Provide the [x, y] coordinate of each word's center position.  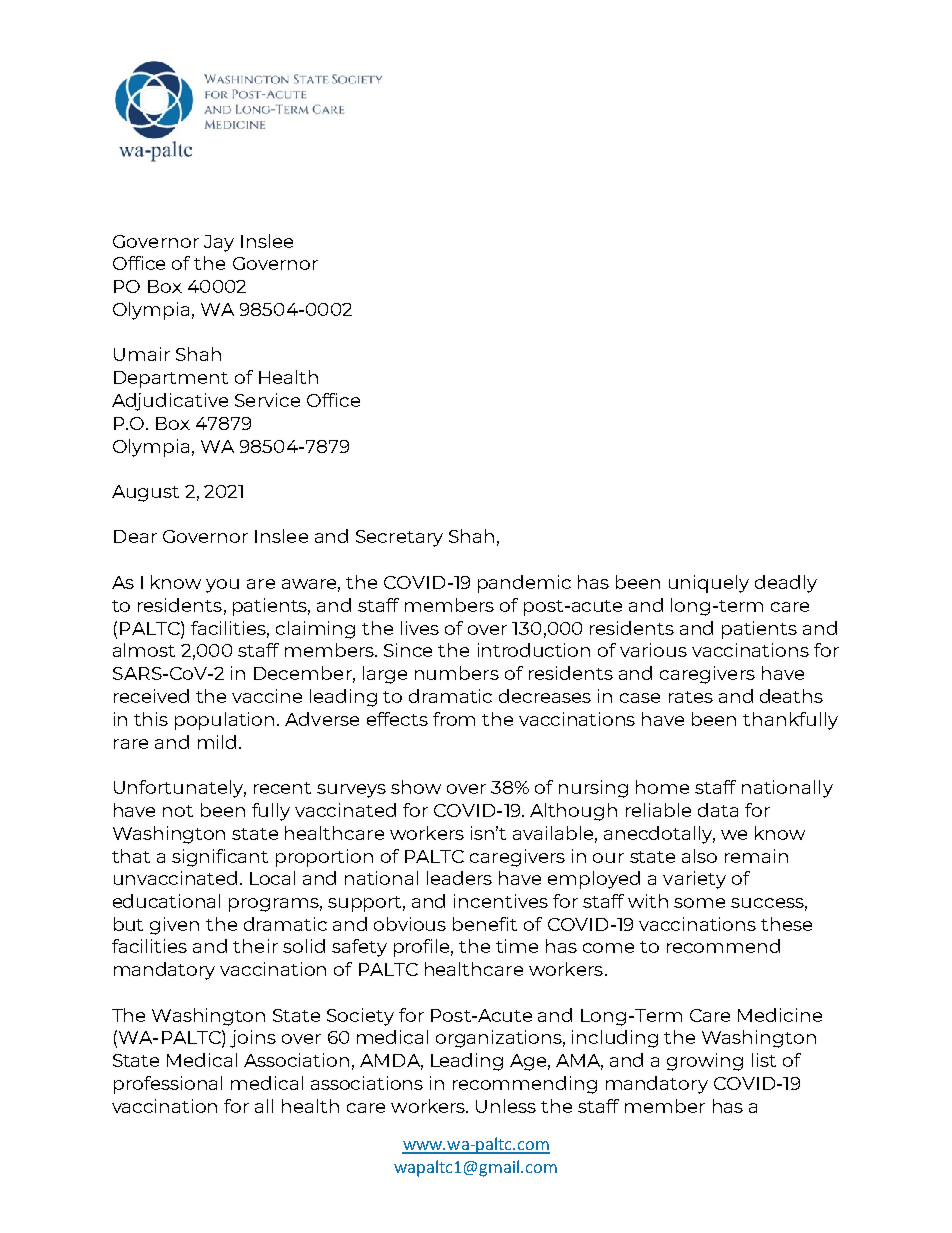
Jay [219, 243]
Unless [506, 1106]
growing [705, 1062]
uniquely [709, 584]
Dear [135, 536]
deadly [786, 584]
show [416, 787]
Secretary [399, 538]
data [718, 810]
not [178, 811]
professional [168, 1085]
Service [267, 400]
